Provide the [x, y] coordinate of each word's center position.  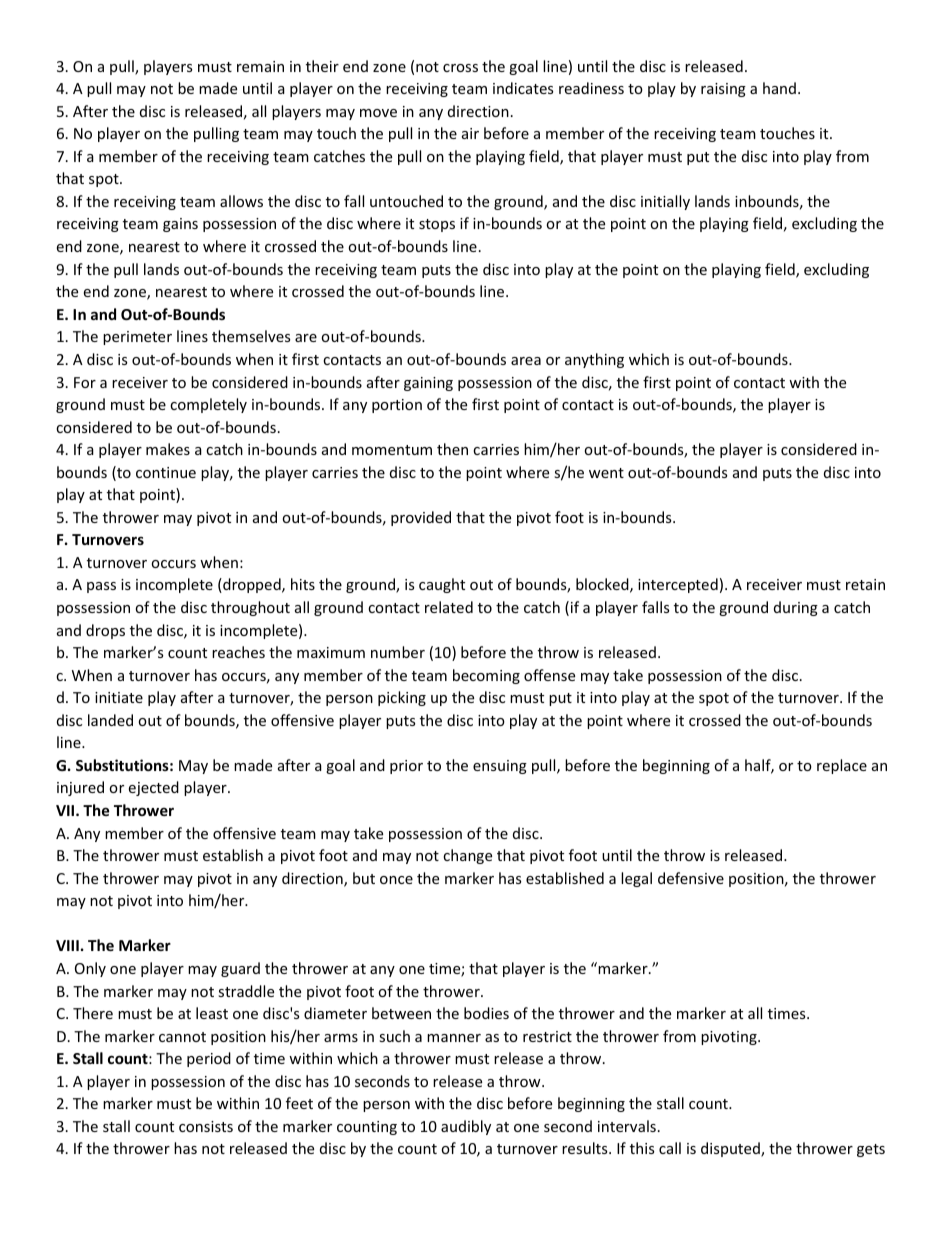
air [470, 133]
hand [779, 88]
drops [105, 631]
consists [206, 1126]
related [449, 607]
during [796, 608]
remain [260, 66]
